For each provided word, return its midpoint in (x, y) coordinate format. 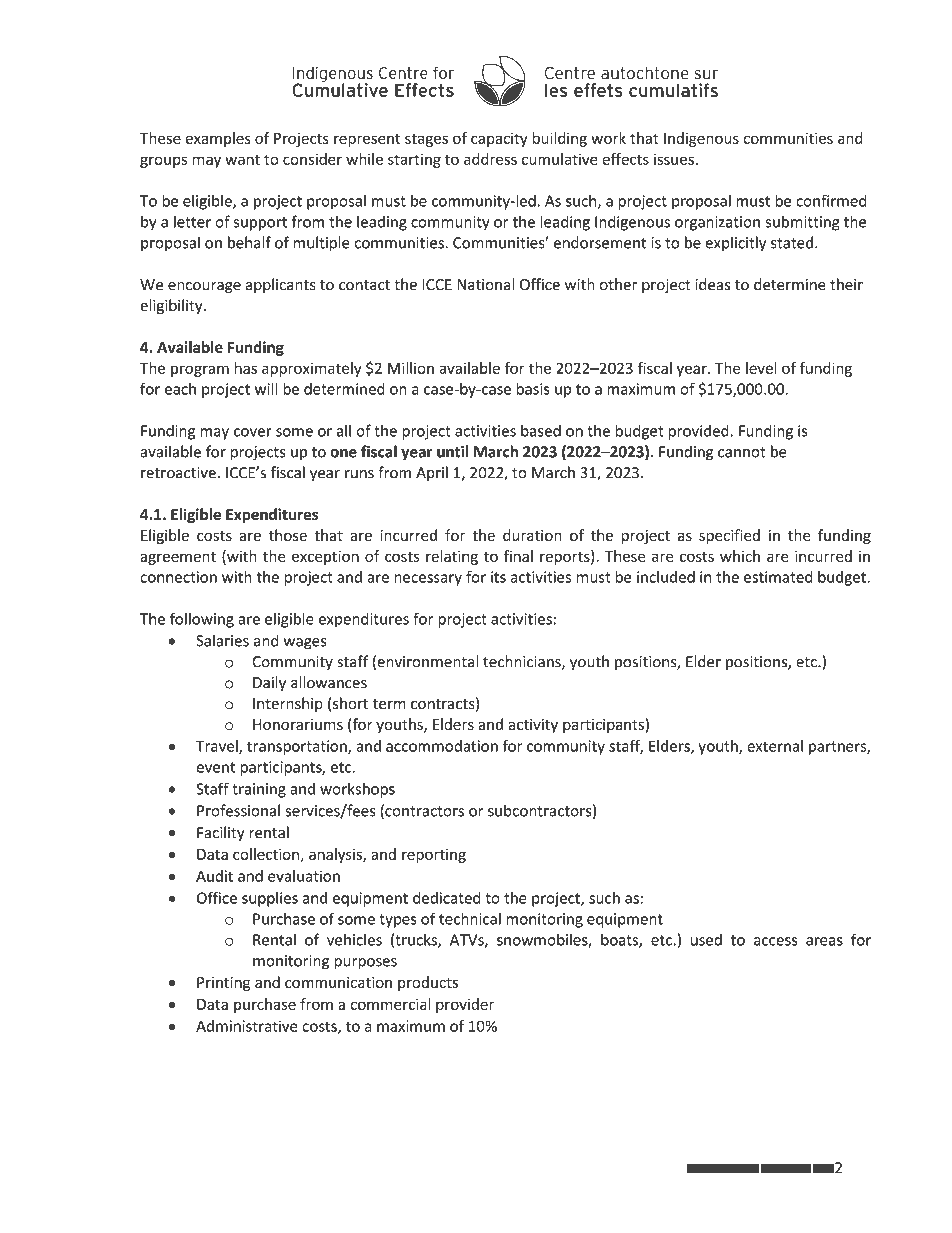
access (775, 941)
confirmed (831, 200)
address (490, 159)
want (242, 160)
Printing (223, 984)
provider (465, 1005)
